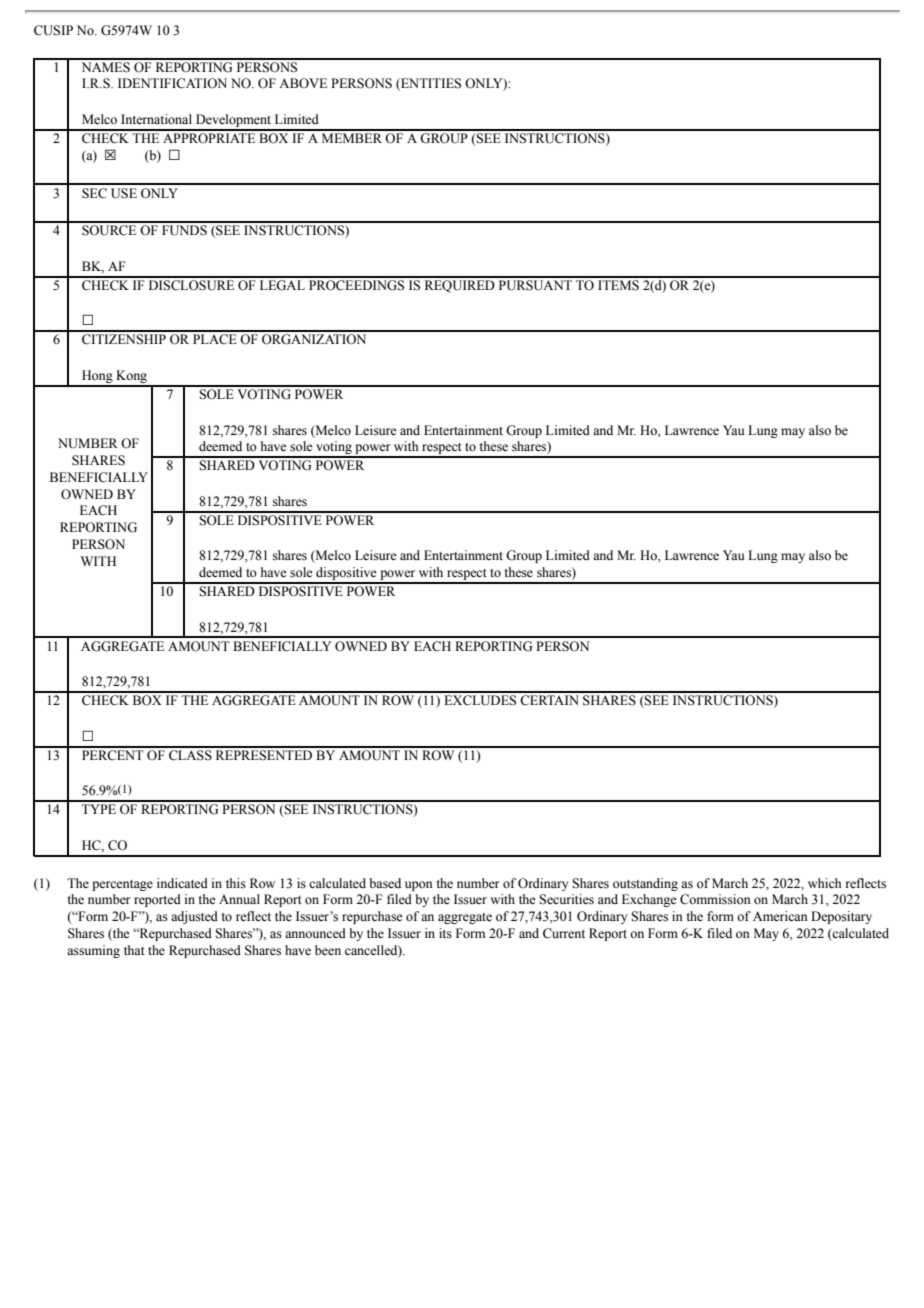 The height and width of the screenshot is (1308, 924). Describe the element at coordinates (780, 916) in the screenshot. I see `American` at that location.
